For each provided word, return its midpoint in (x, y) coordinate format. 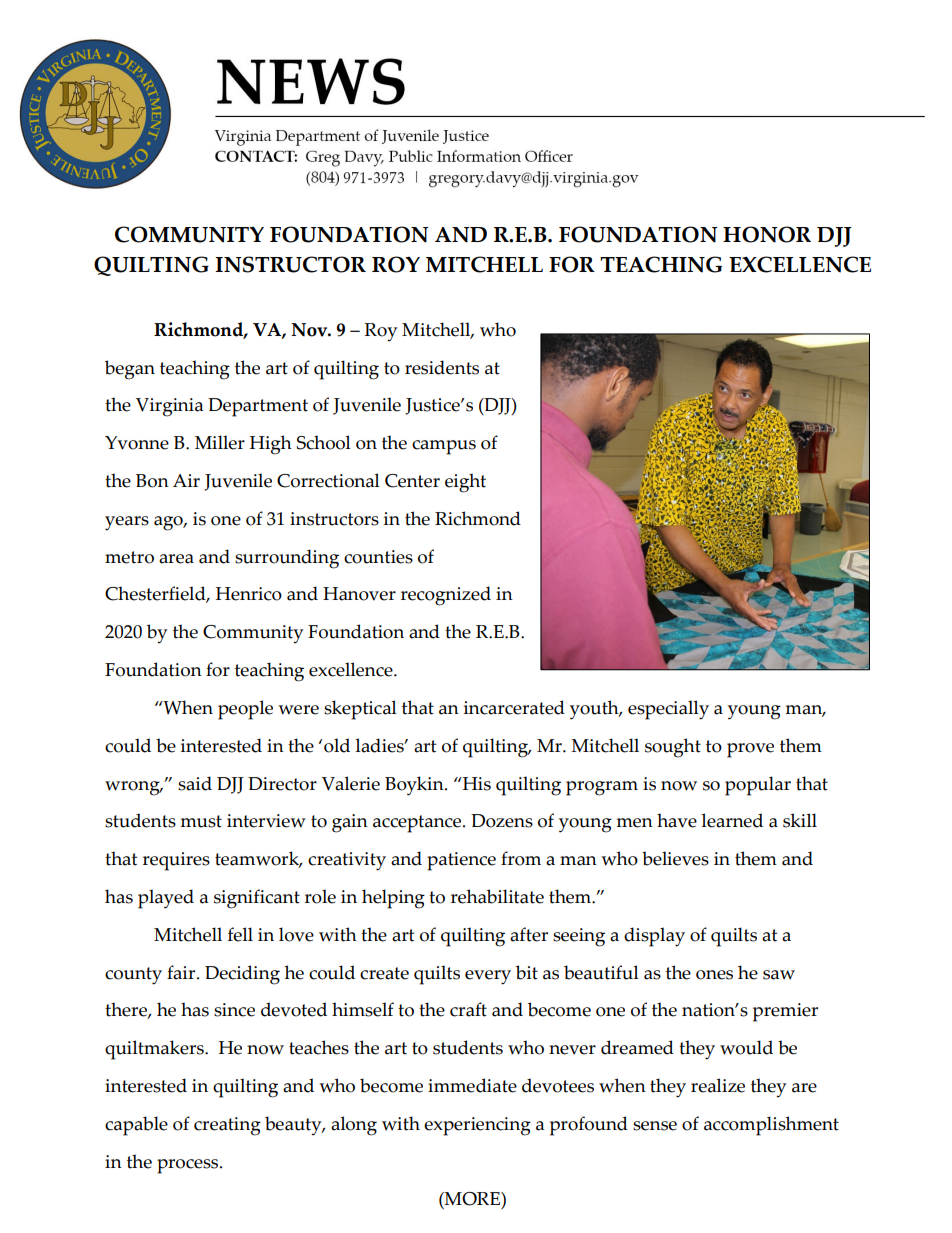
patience (461, 861)
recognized (446, 596)
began (130, 370)
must (201, 821)
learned (732, 820)
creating (227, 1126)
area (176, 559)
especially (668, 710)
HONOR (767, 234)
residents (442, 367)
